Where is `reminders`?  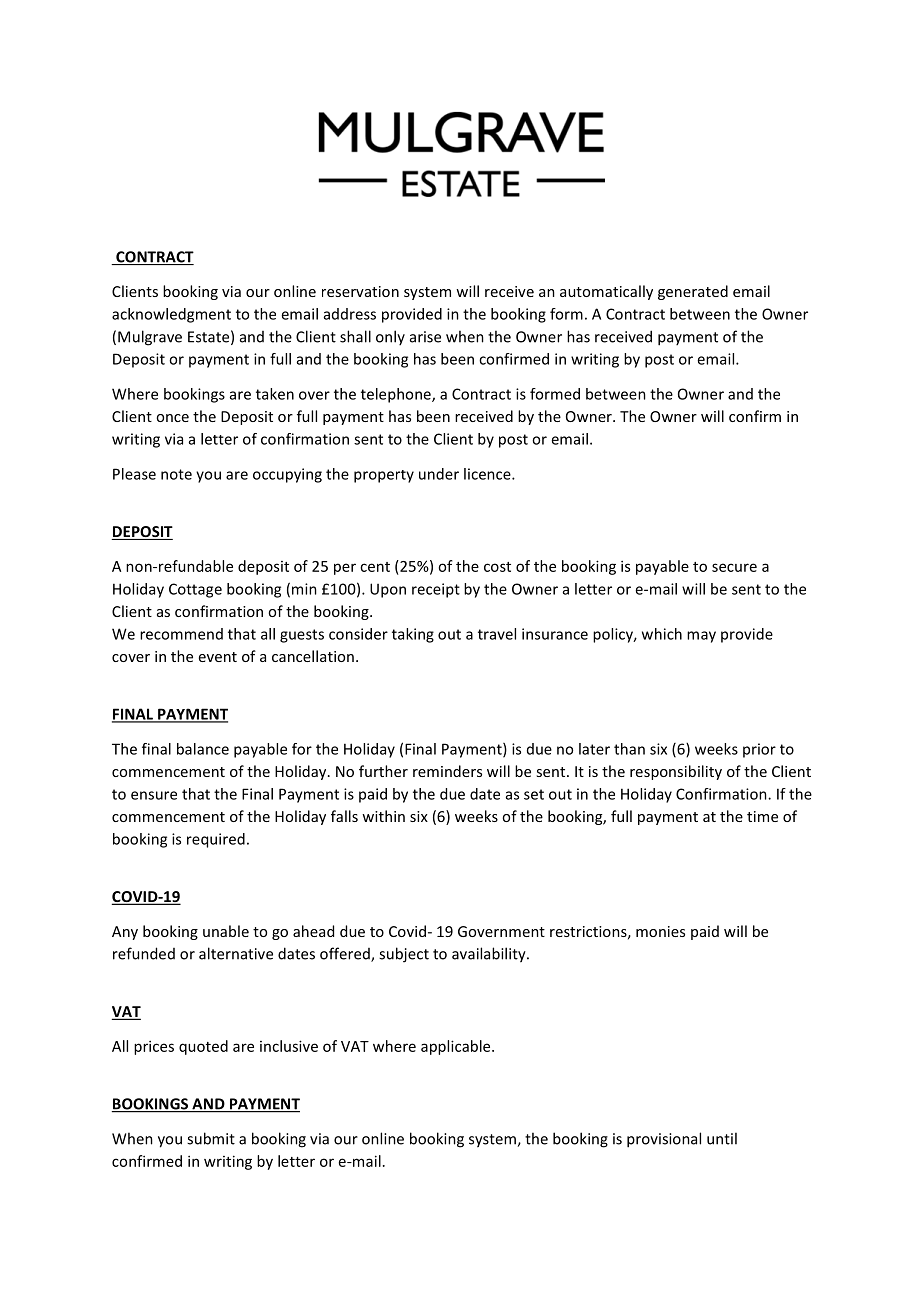
reminders is located at coordinates (447, 771).
